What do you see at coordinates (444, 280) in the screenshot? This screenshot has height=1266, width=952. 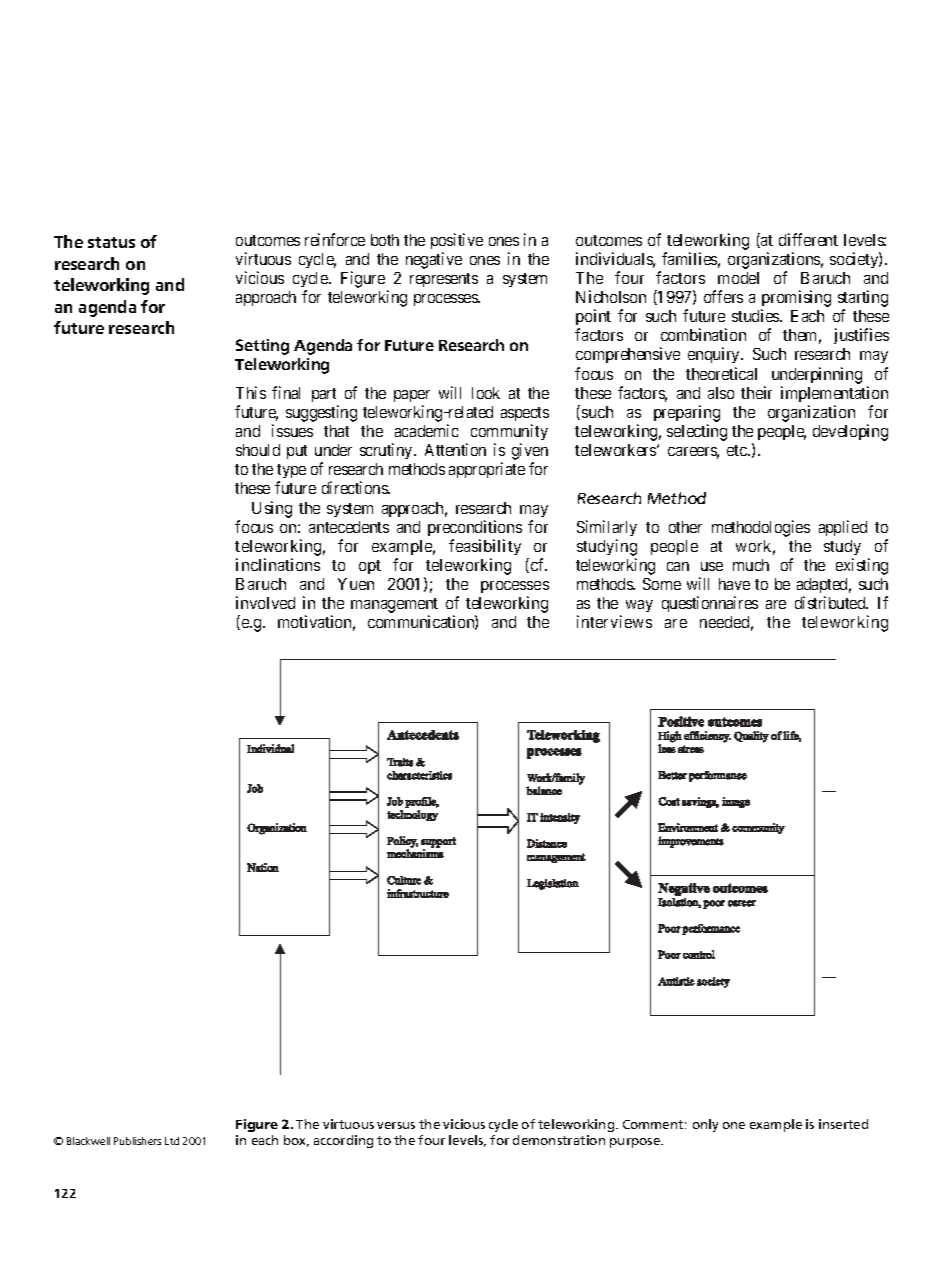 I see `represents` at bounding box center [444, 280].
